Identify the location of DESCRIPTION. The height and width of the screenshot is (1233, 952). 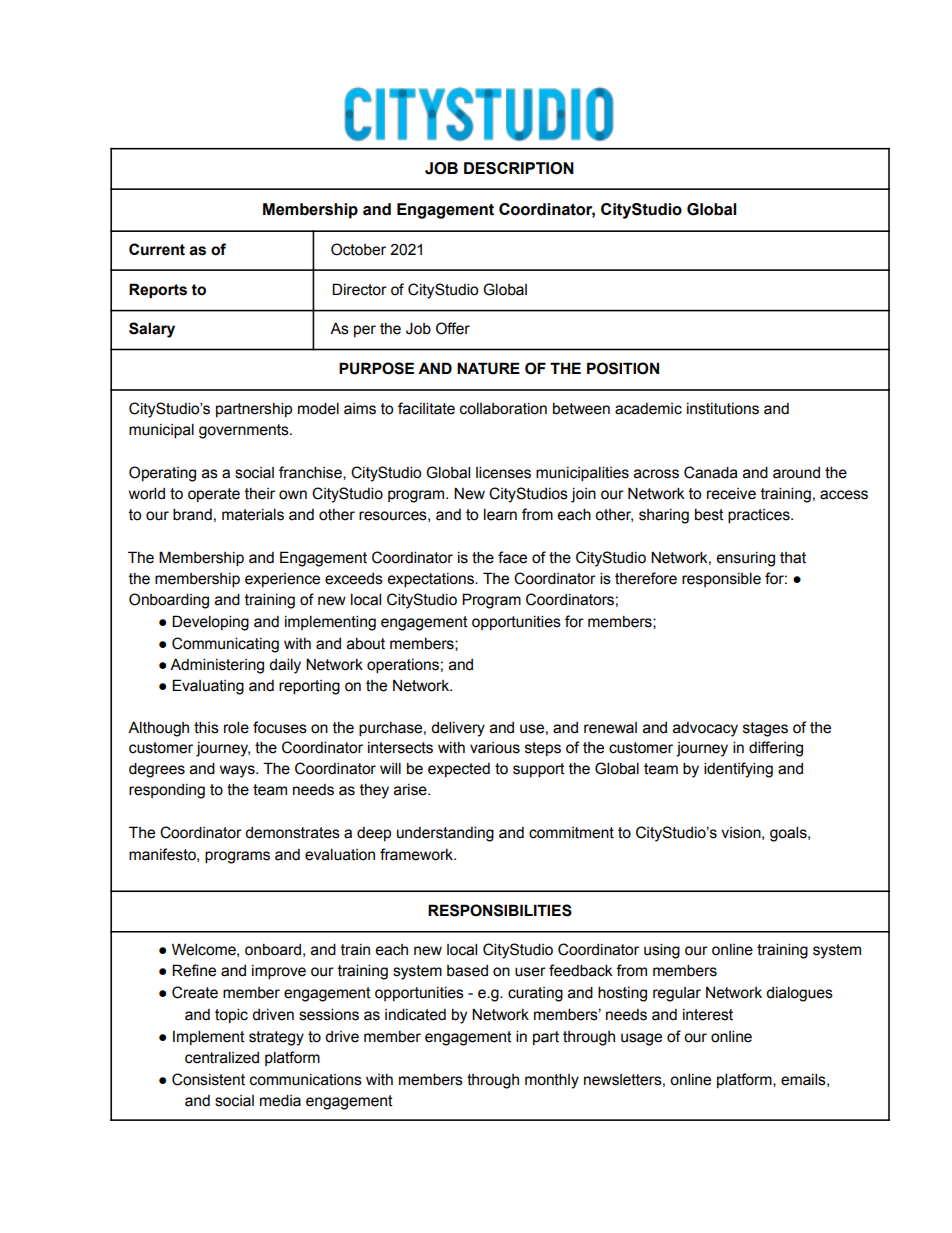
(519, 168).
